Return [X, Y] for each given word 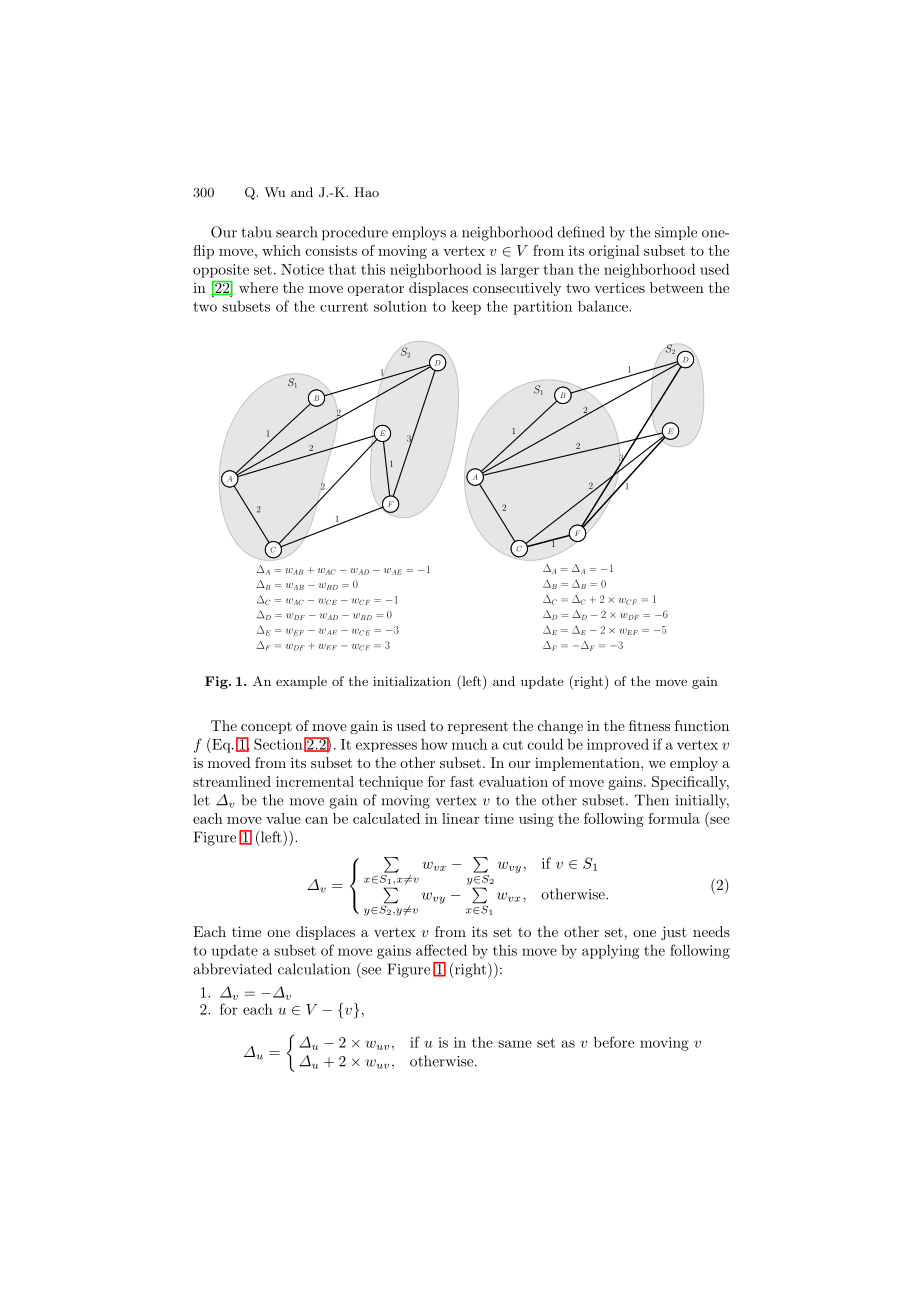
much [469, 744]
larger [520, 270]
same [515, 1044]
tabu [256, 232]
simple [676, 233]
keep [466, 307]
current [344, 307]
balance [604, 306]
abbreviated [232, 969]
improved [618, 745]
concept [266, 728]
